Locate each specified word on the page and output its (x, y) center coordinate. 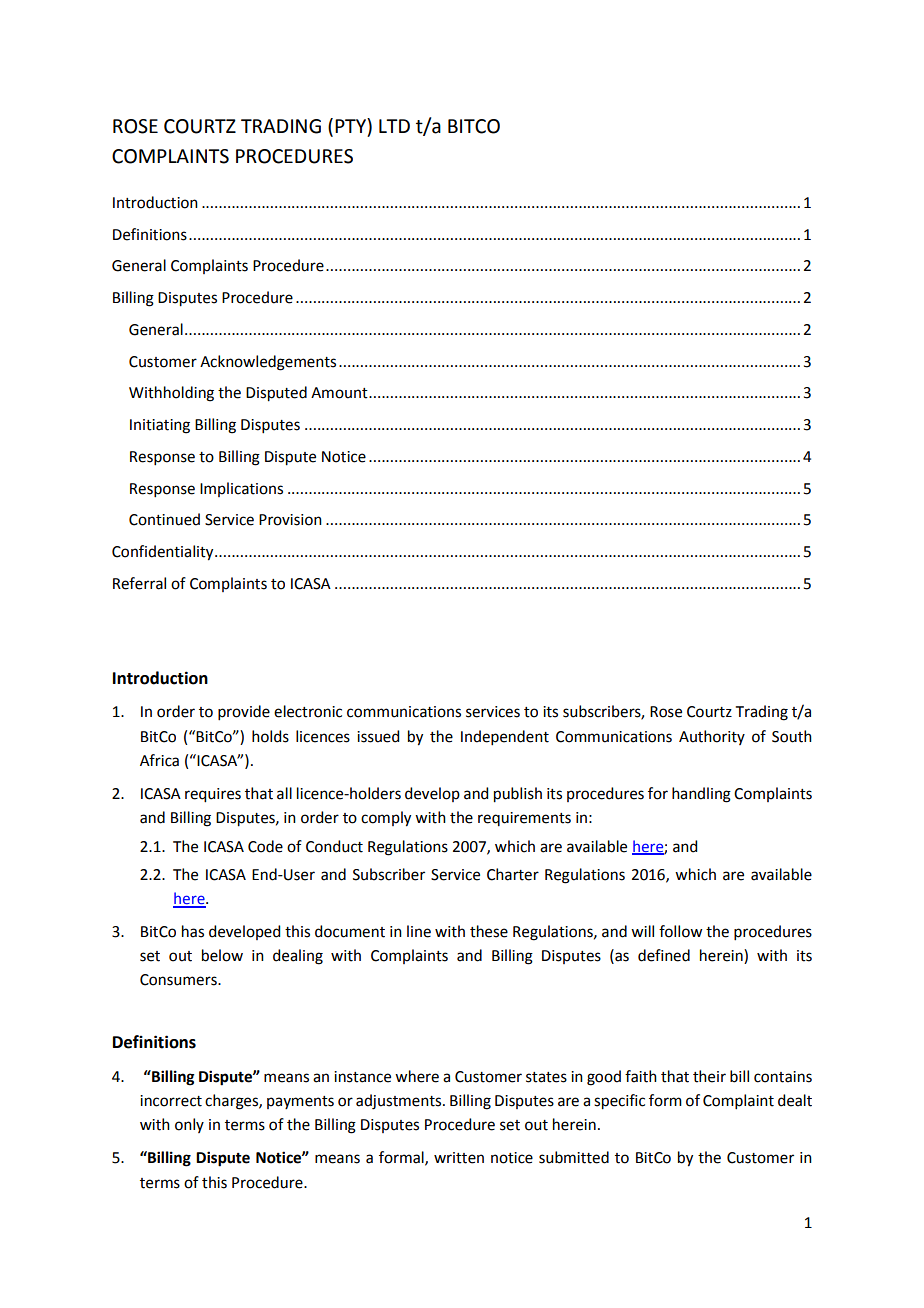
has (193, 931)
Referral (139, 583)
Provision (290, 520)
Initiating (160, 426)
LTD (394, 126)
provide (244, 712)
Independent (505, 737)
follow (680, 931)
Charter (513, 874)
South (792, 736)
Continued (164, 519)
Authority (712, 737)
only (189, 1125)
